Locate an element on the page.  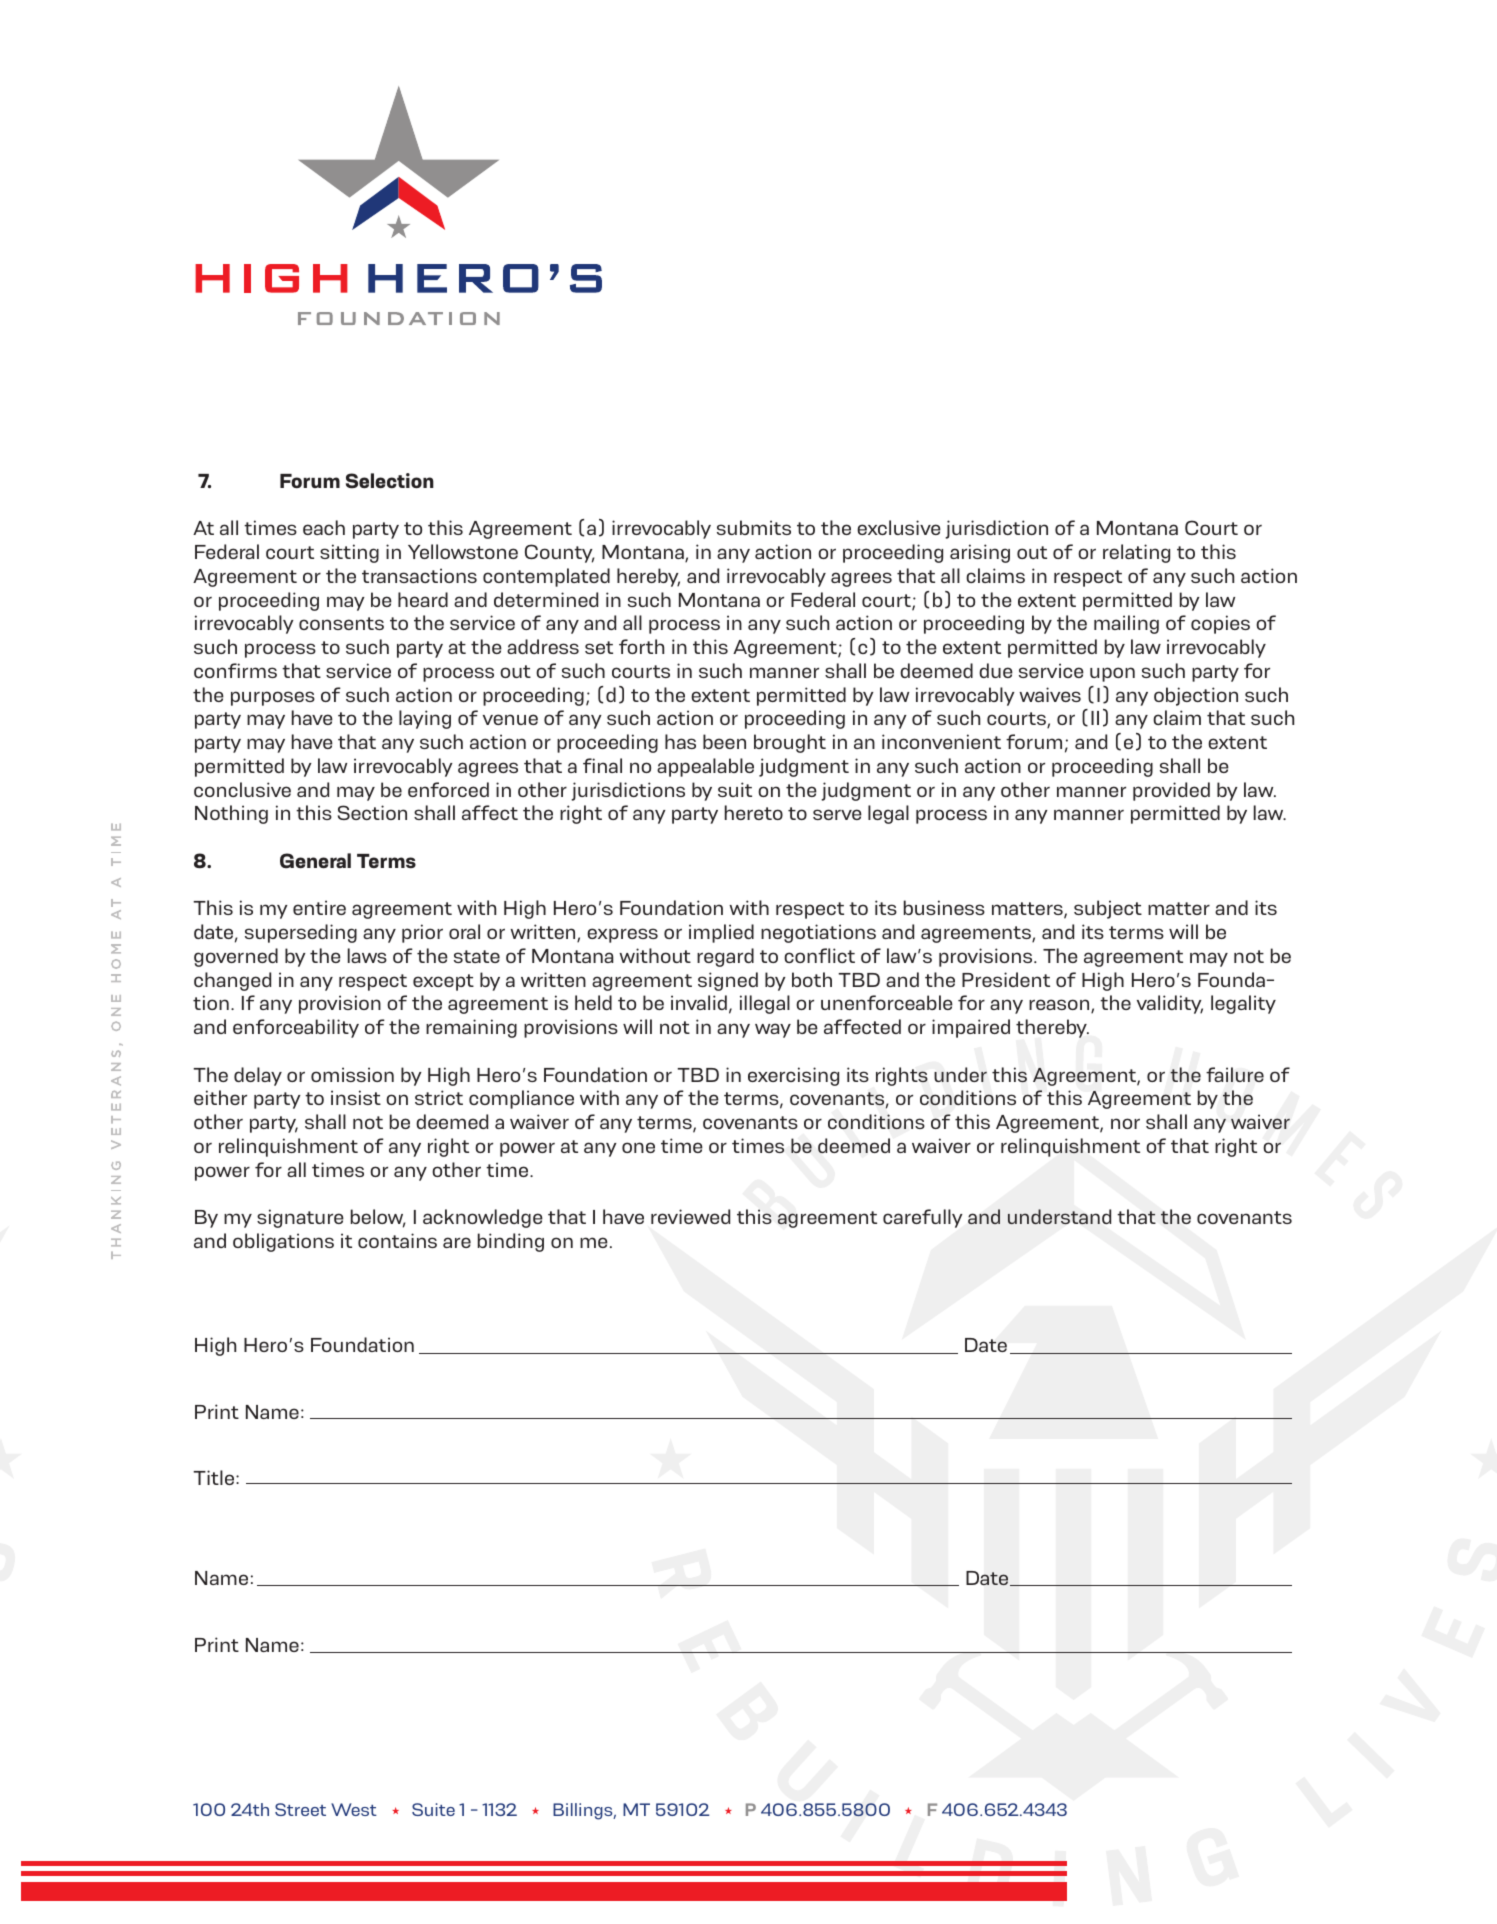
binding is located at coordinates (511, 1242).
